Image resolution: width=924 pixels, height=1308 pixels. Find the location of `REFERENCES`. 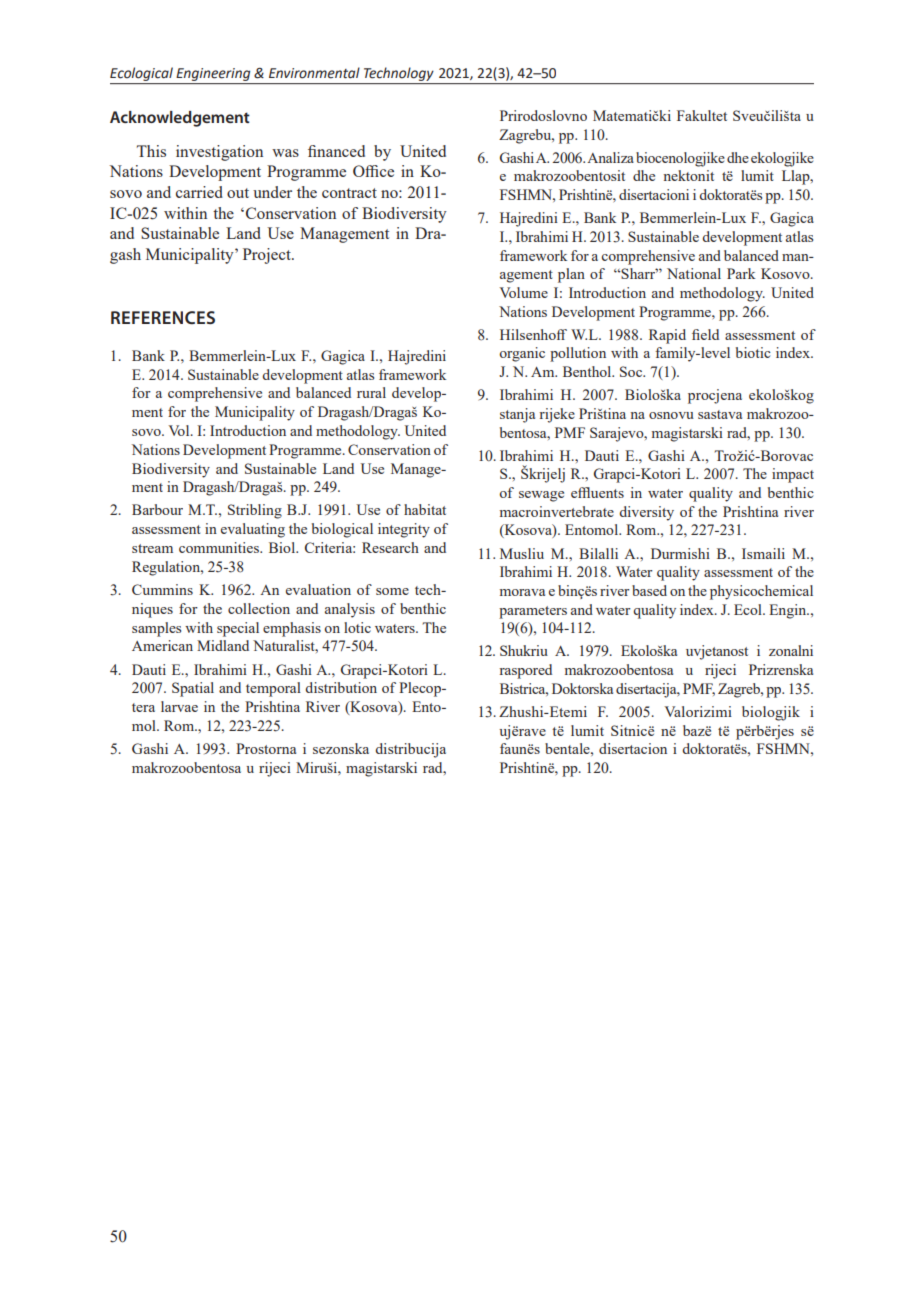

REFERENCES is located at coordinates (163, 317).
